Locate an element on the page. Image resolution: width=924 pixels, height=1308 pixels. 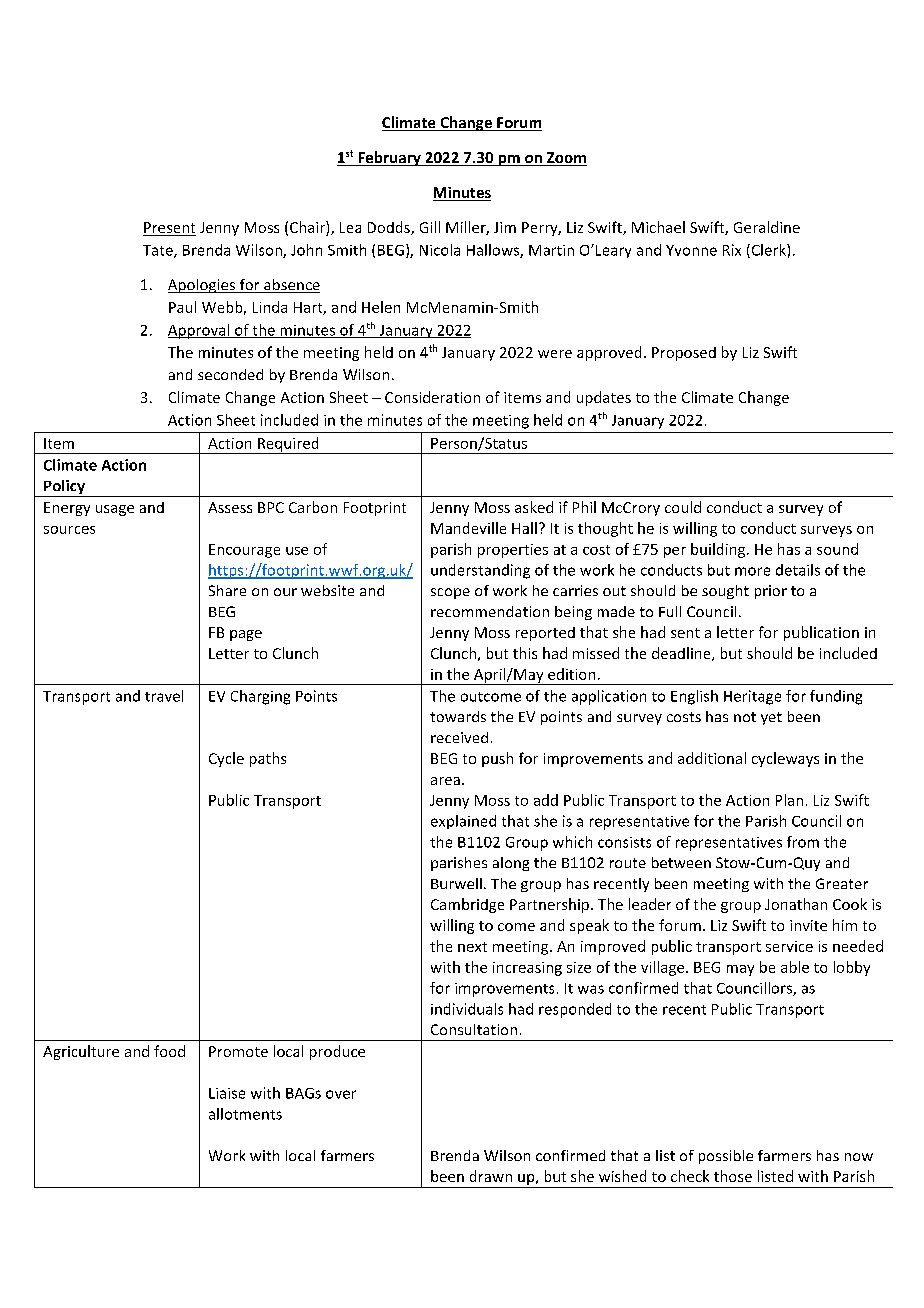
Tate is located at coordinates (159, 251).
